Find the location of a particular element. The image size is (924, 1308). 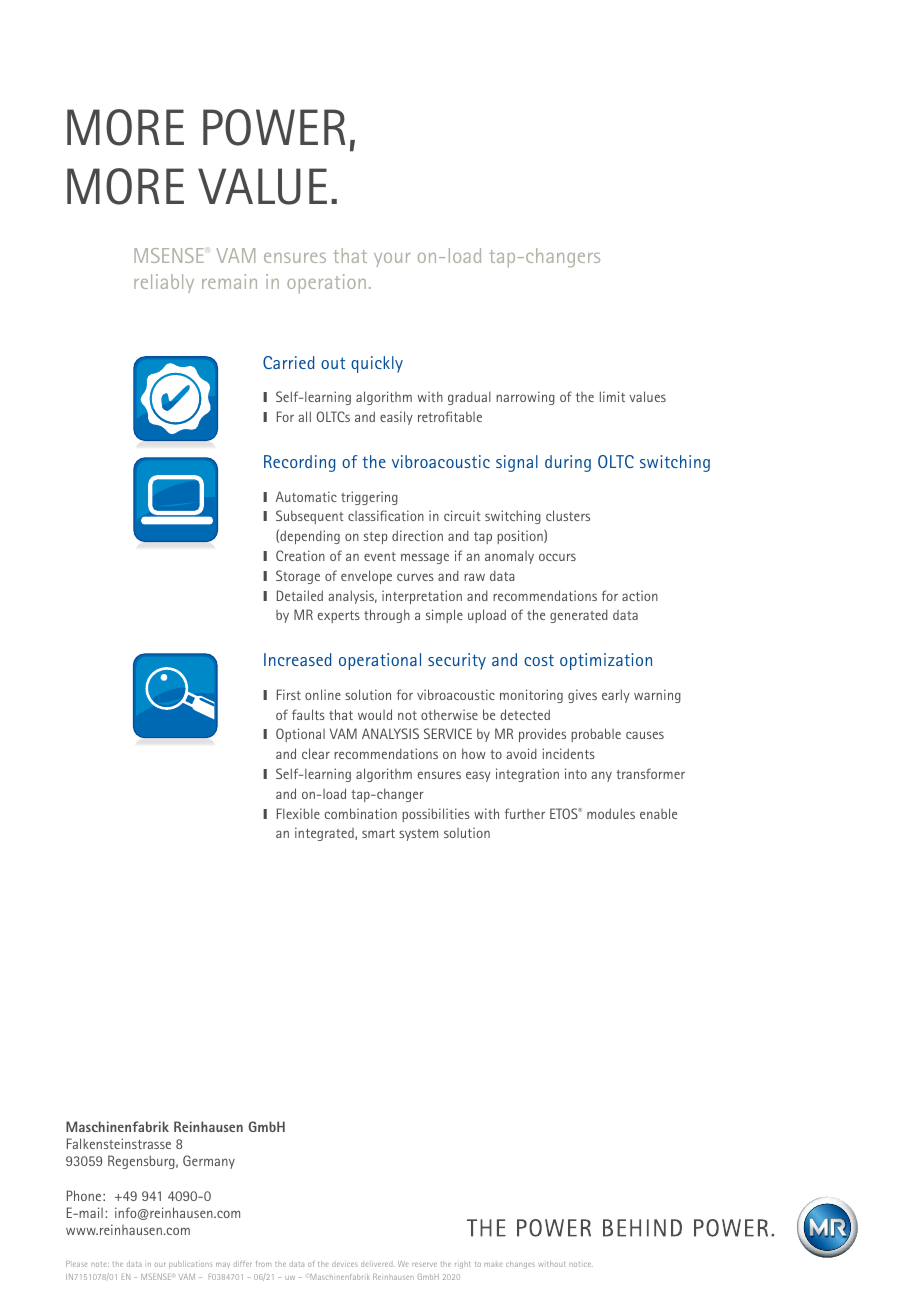

First is located at coordinates (289, 694).
